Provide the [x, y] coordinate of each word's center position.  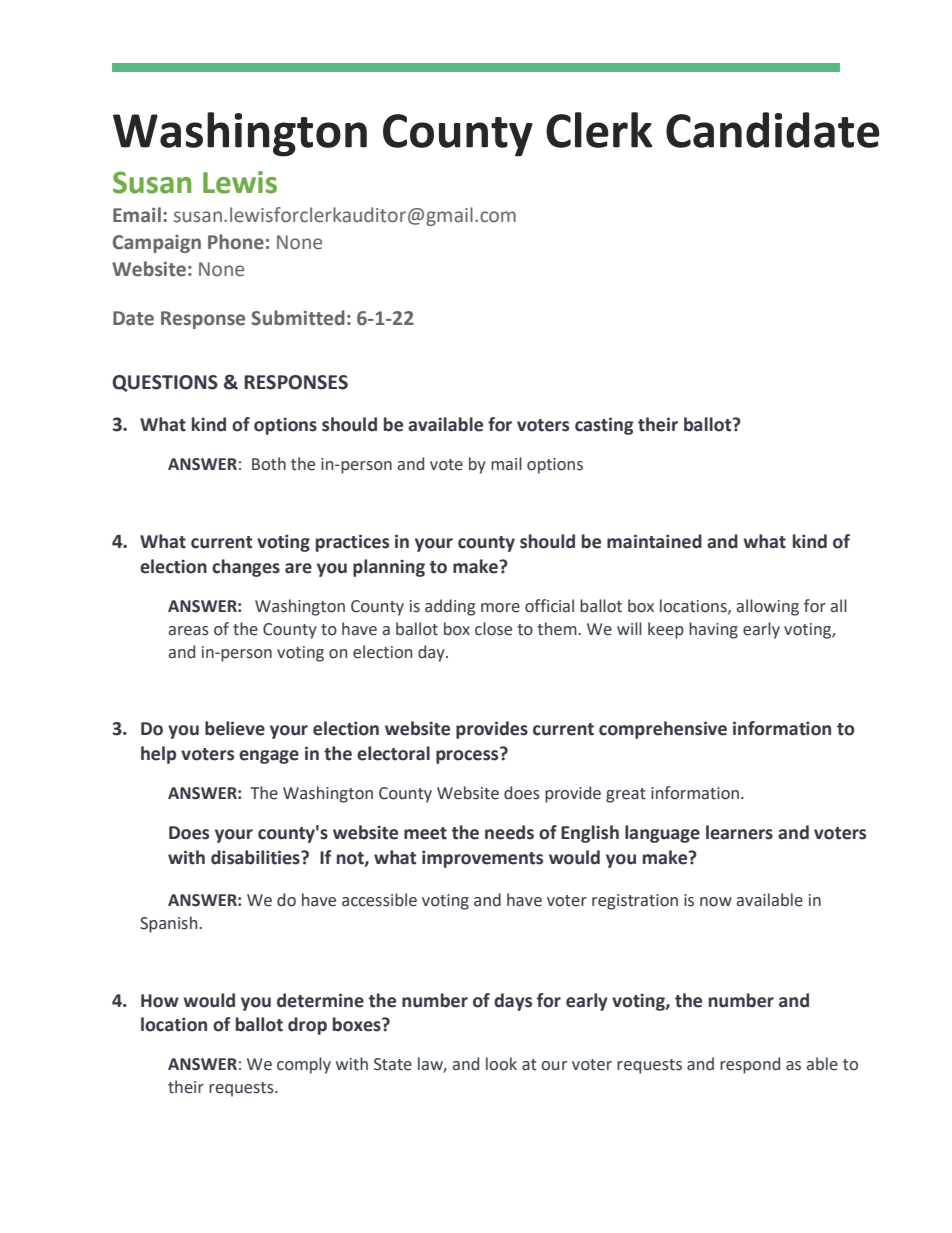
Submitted [298, 318]
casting [604, 426]
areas [189, 631]
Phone [236, 242]
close [493, 629]
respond [750, 1065]
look [501, 1064]
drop [307, 1026]
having [713, 630]
